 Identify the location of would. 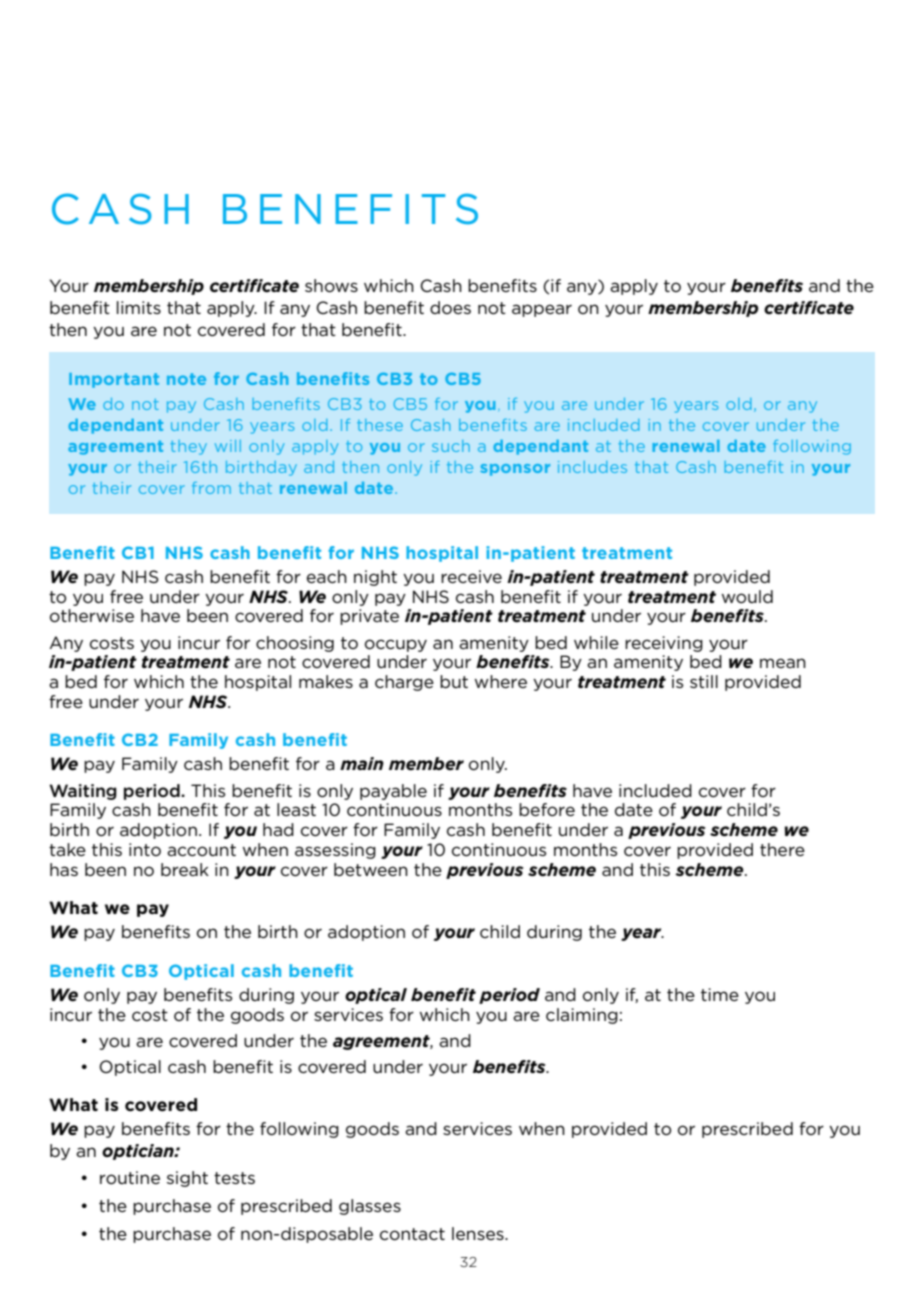
(747, 597).
